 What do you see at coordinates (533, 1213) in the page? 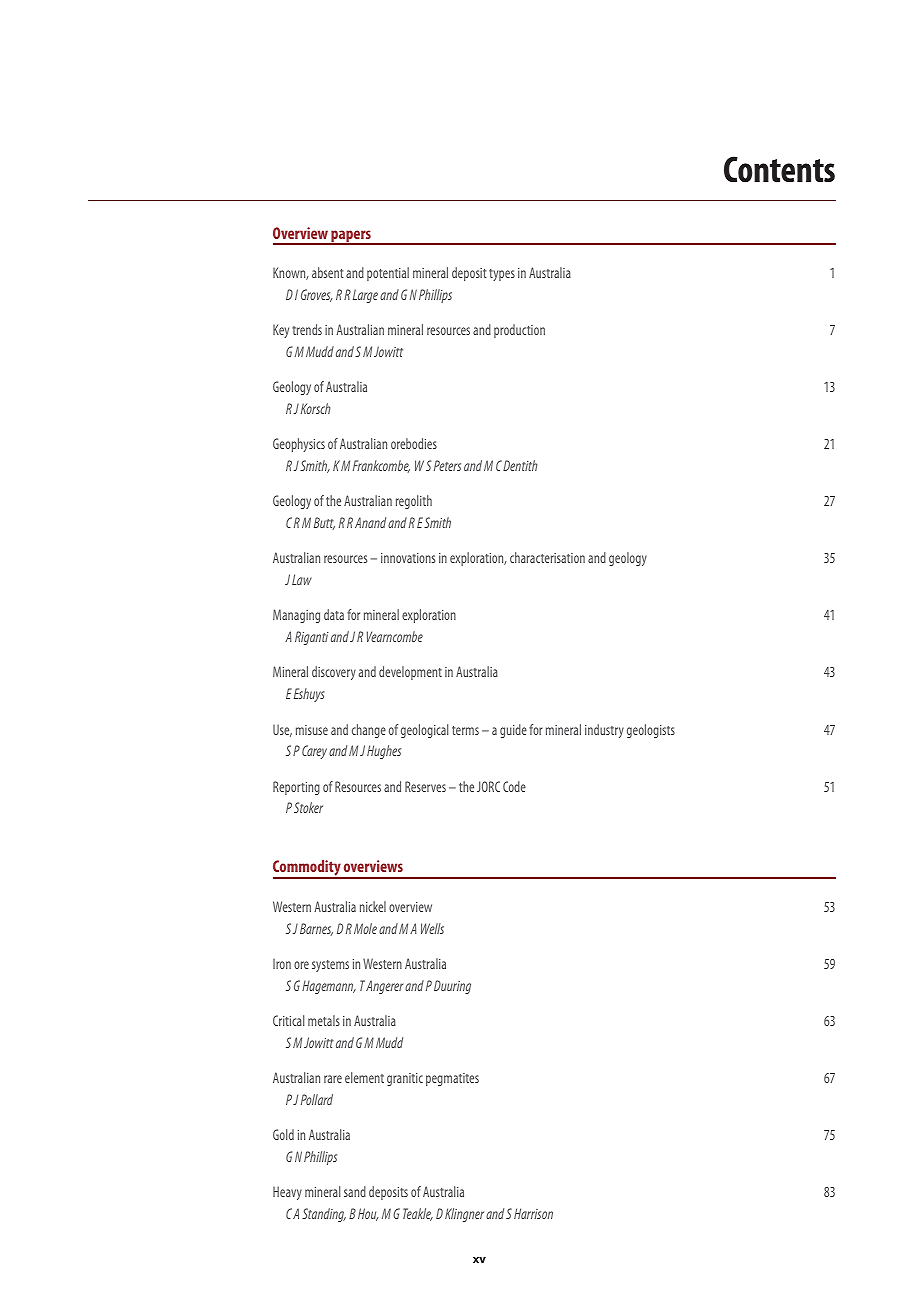
I see `Harrison` at bounding box center [533, 1213].
